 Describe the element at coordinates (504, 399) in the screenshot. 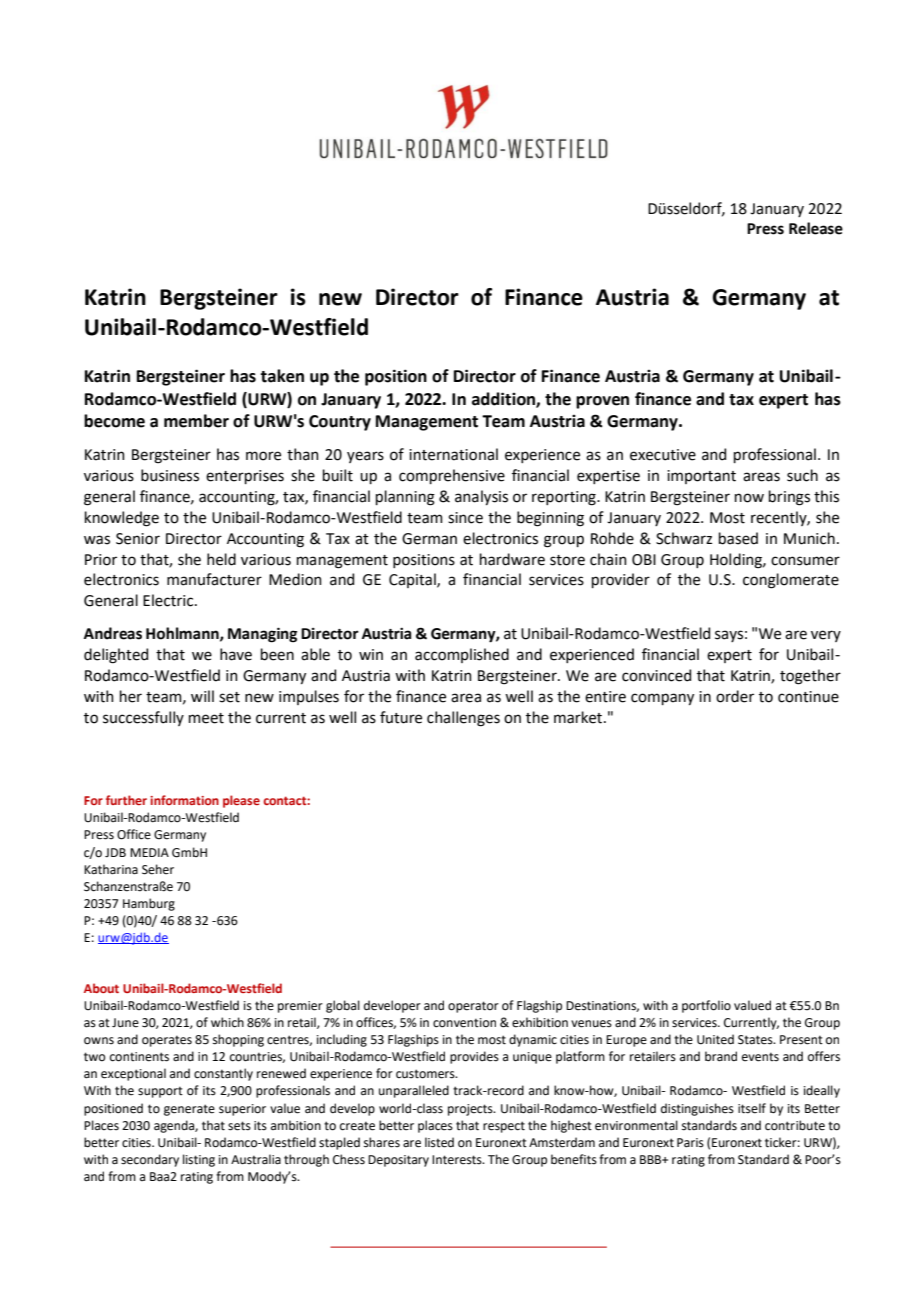

I see `addition` at that location.
